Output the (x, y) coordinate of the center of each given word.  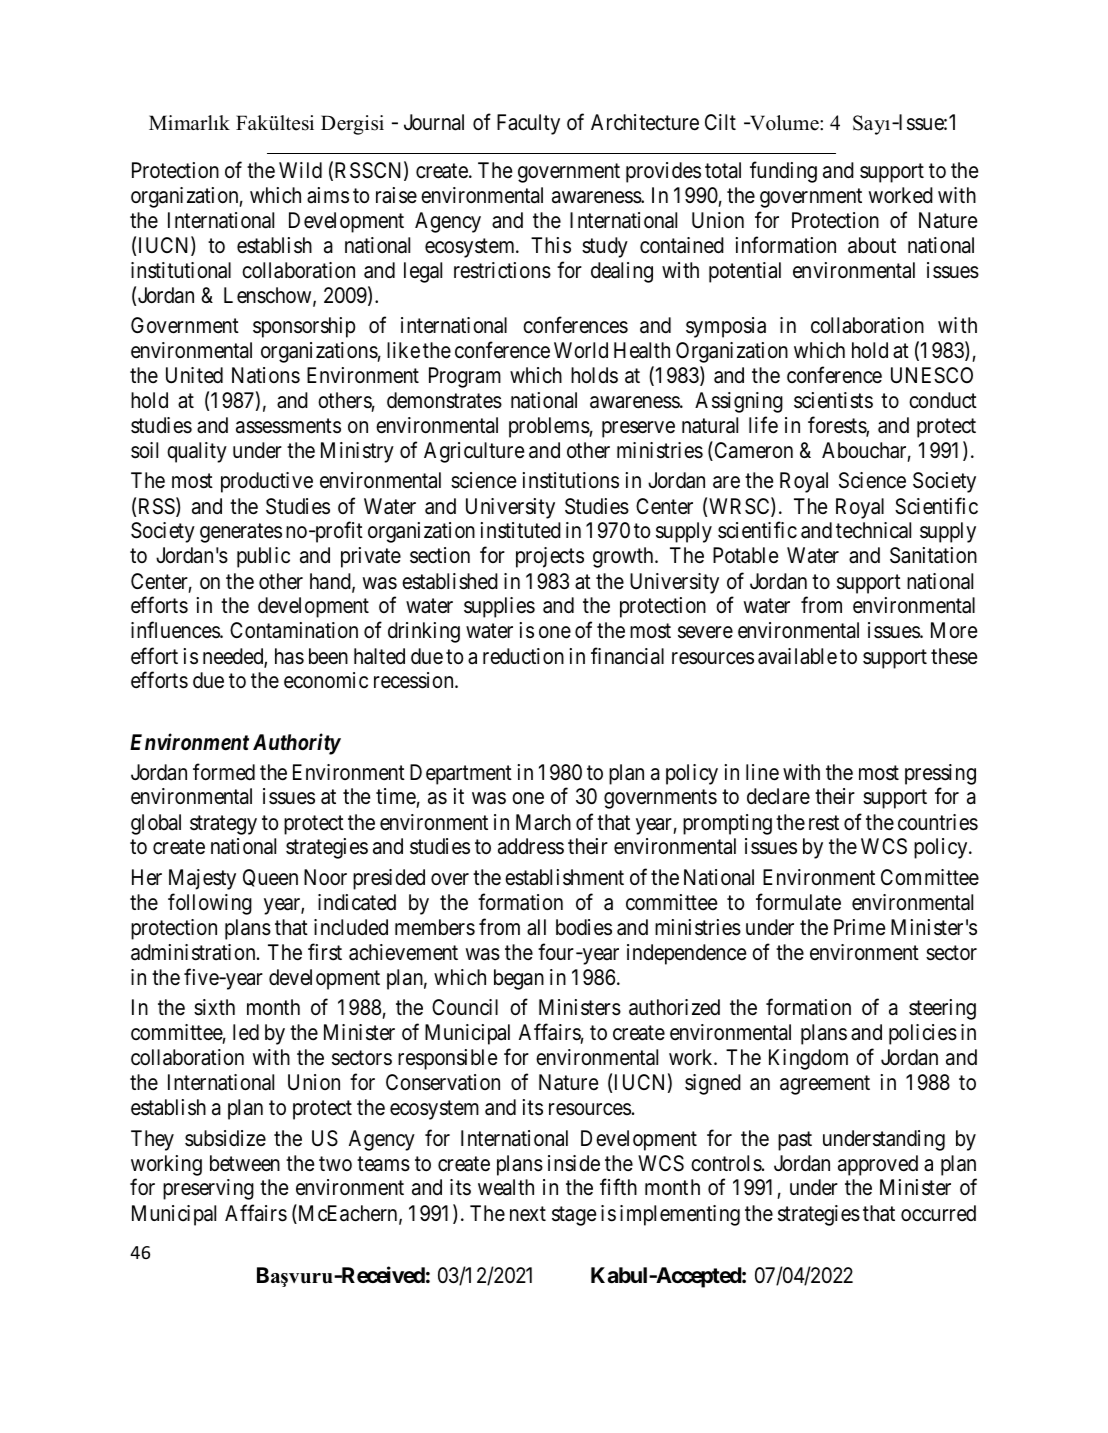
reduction (523, 656)
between (245, 1163)
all (536, 927)
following (210, 904)
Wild (300, 170)
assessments (288, 426)
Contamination (294, 630)
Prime (859, 927)
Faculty (528, 124)
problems (549, 427)
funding (783, 172)
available (797, 656)
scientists (833, 400)
